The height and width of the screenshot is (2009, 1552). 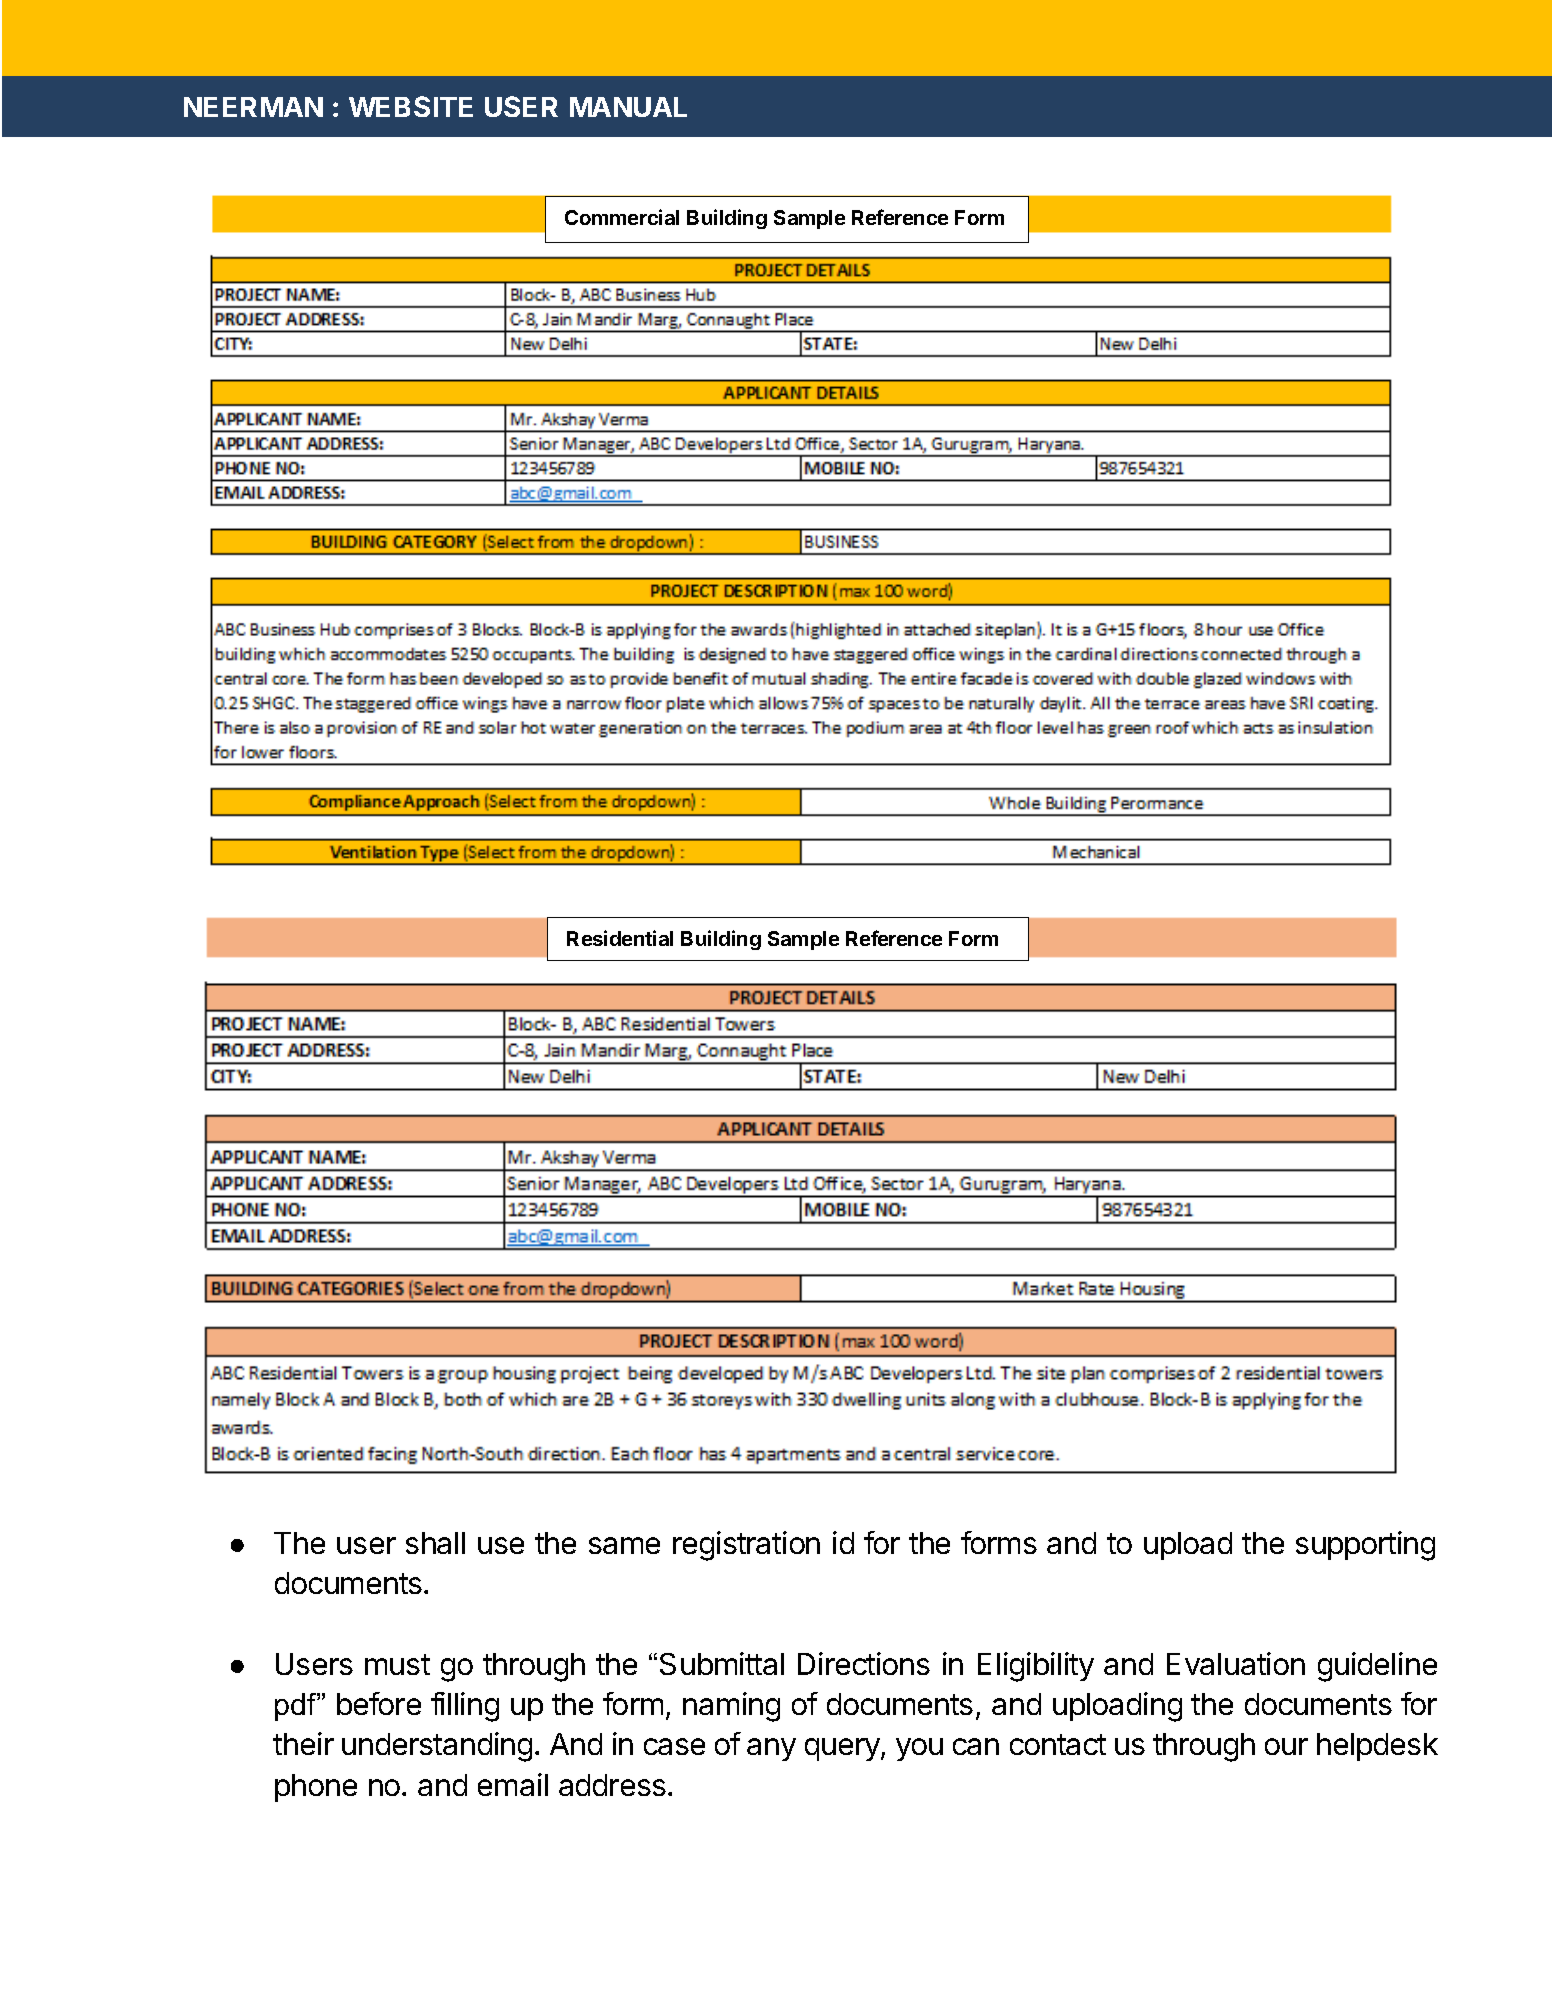 What do you see at coordinates (1365, 1546) in the screenshot?
I see `supporting` at bounding box center [1365, 1546].
